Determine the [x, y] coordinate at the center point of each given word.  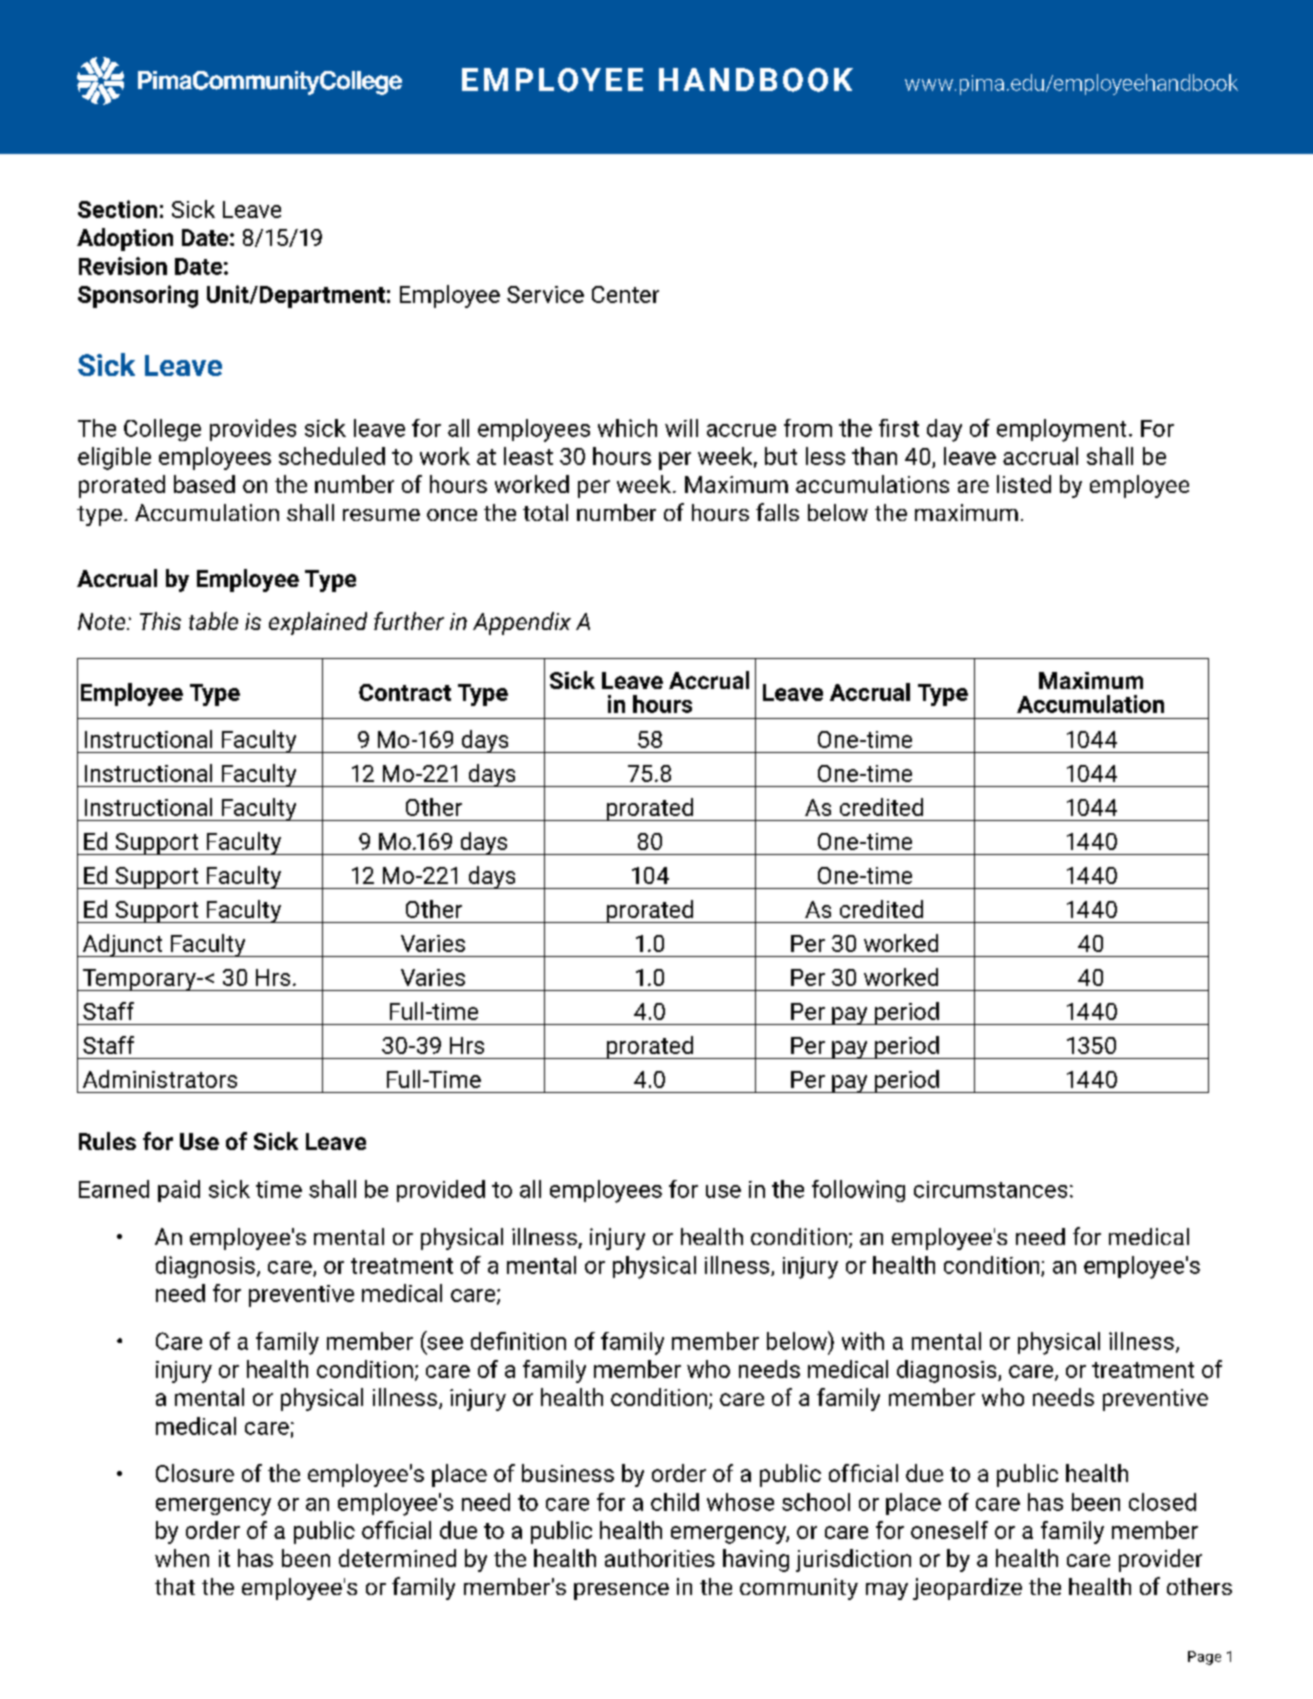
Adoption [125, 239]
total [545, 512]
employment [1061, 430]
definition [518, 1341]
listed [1024, 484]
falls [777, 512]
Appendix [522, 623]
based [204, 484]
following [858, 1191]
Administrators [160, 1079]
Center [625, 294]
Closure [195, 1473]
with [863, 1341]
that [175, 1586]
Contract [405, 692]
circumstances [990, 1189]
